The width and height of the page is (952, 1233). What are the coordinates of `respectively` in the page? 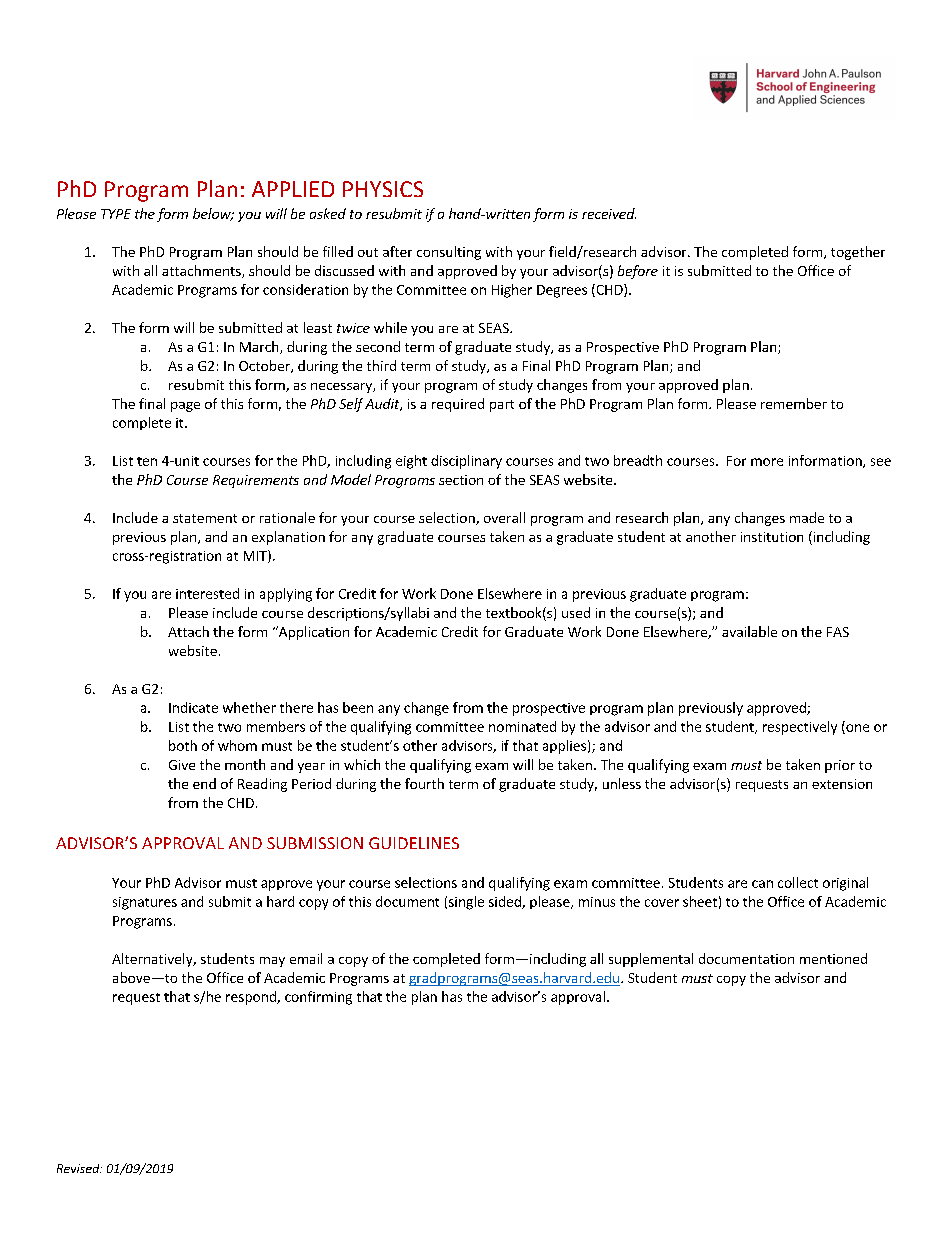 It's located at (800, 728).
